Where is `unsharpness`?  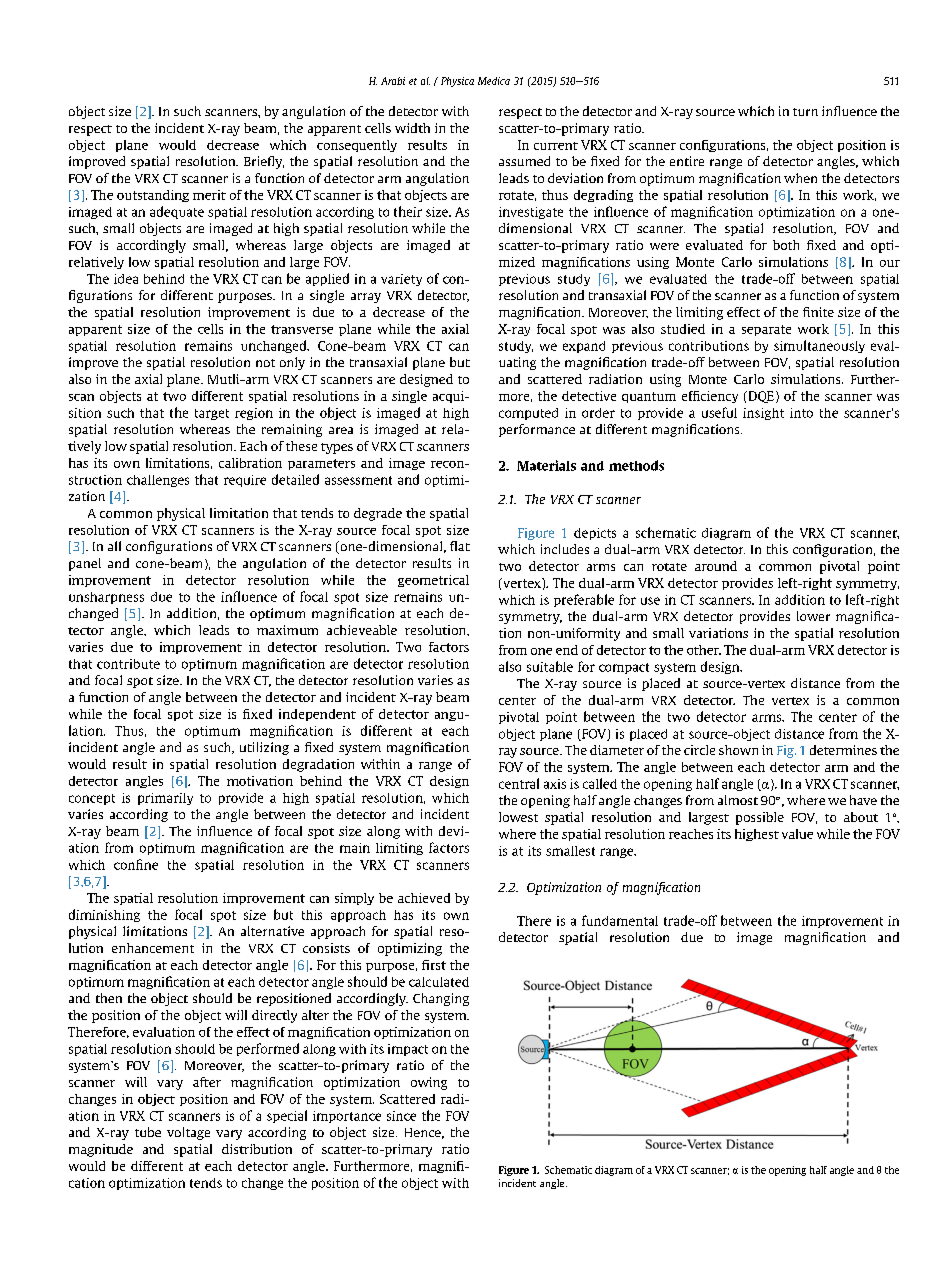 unsharpness is located at coordinates (106, 598).
